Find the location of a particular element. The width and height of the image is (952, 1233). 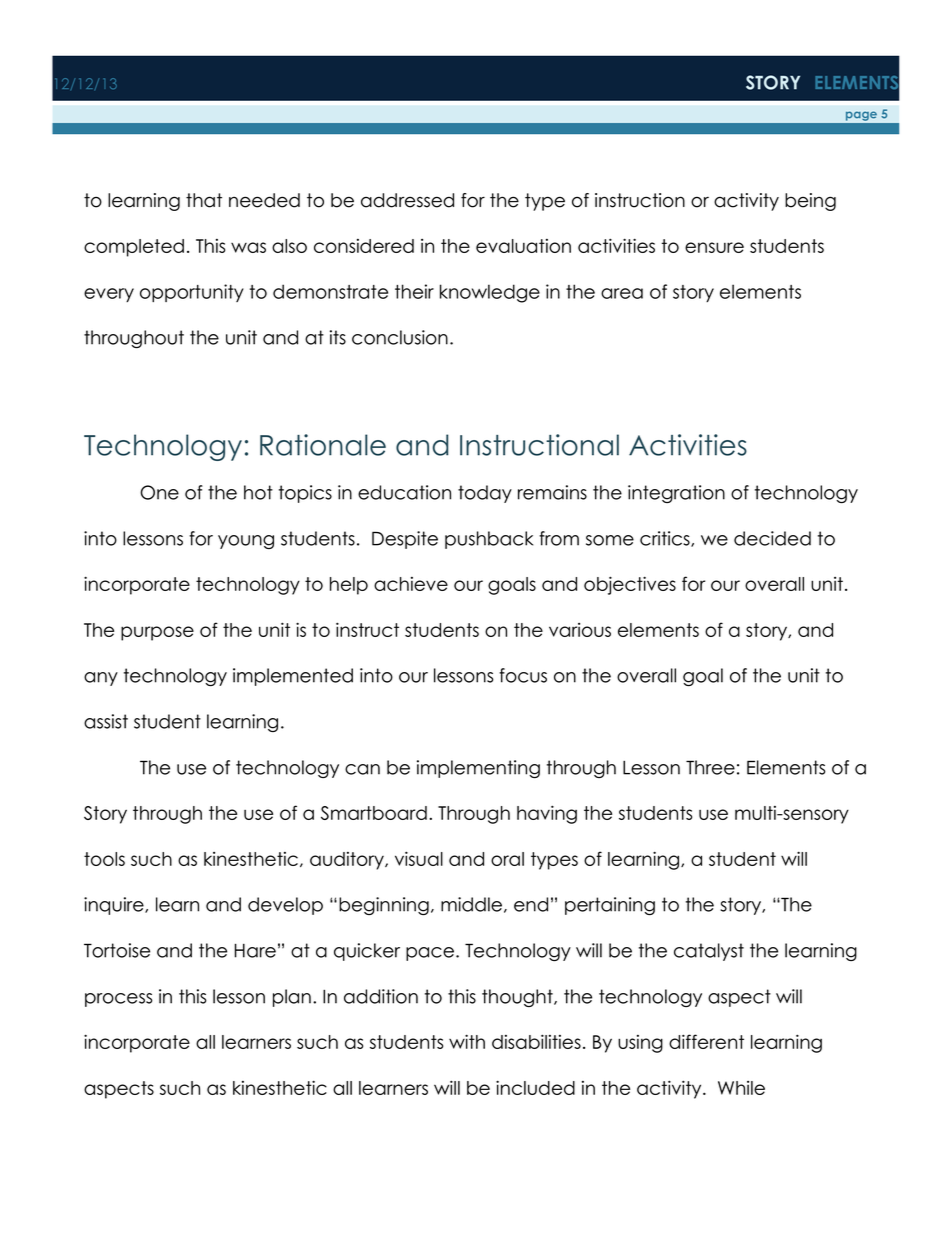

focus is located at coordinates (523, 675).
